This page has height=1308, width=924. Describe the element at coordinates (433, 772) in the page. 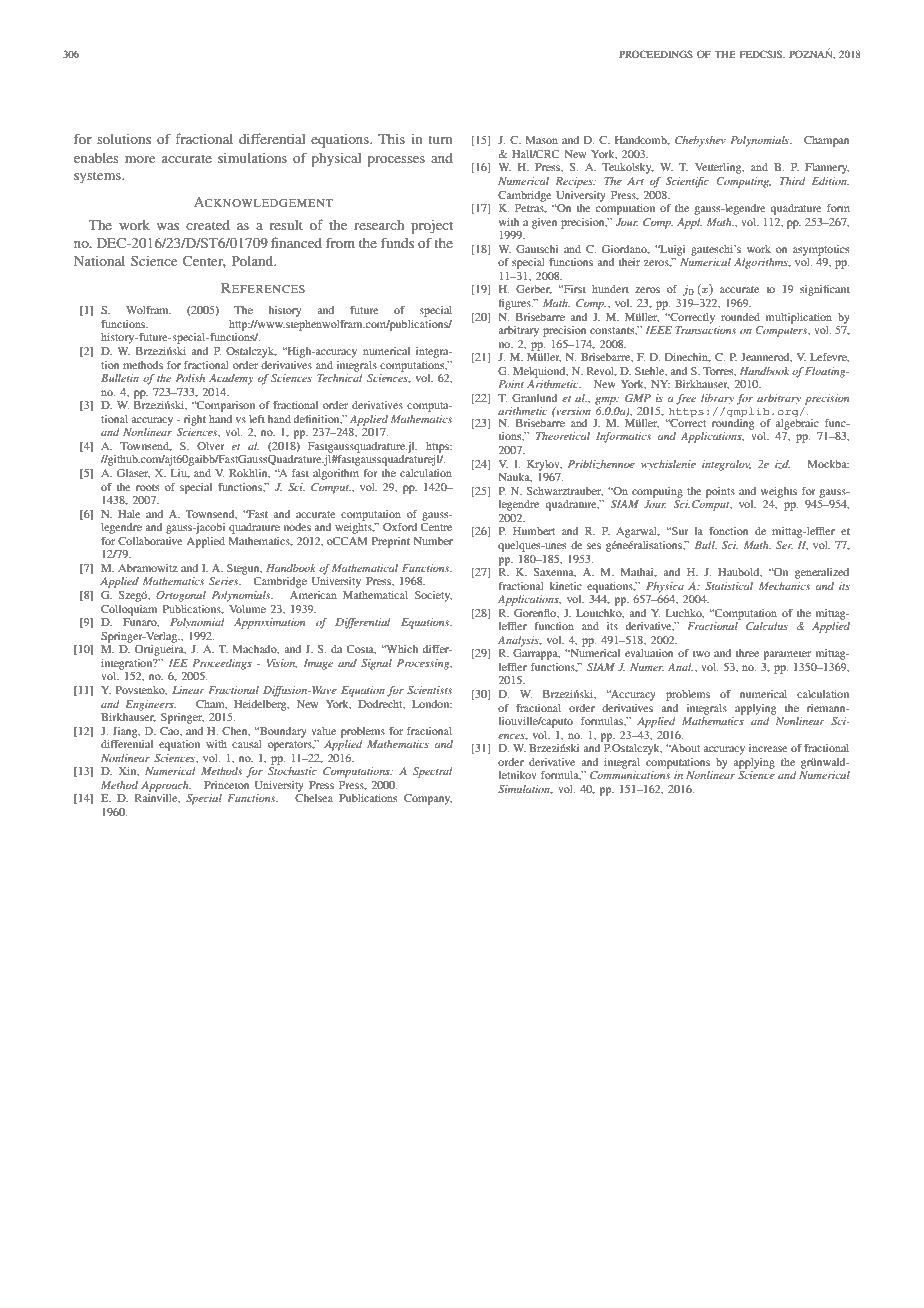

I see `Spectral` at that location.
